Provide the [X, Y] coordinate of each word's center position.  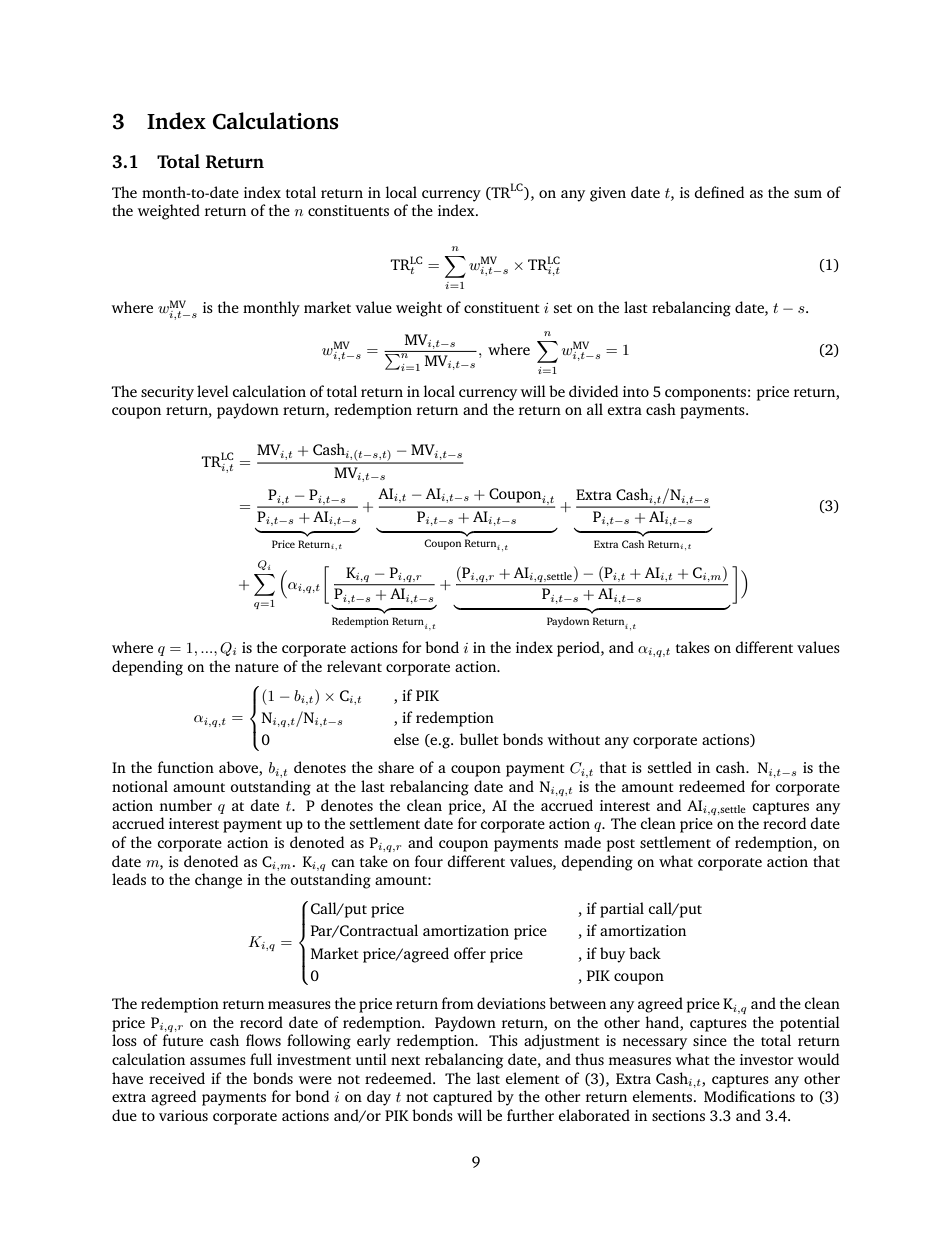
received [177, 1078]
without [573, 739]
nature [257, 667]
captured [462, 1098]
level [213, 391]
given [608, 194]
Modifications [749, 1096]
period [579, 649]
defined [719, 192]
